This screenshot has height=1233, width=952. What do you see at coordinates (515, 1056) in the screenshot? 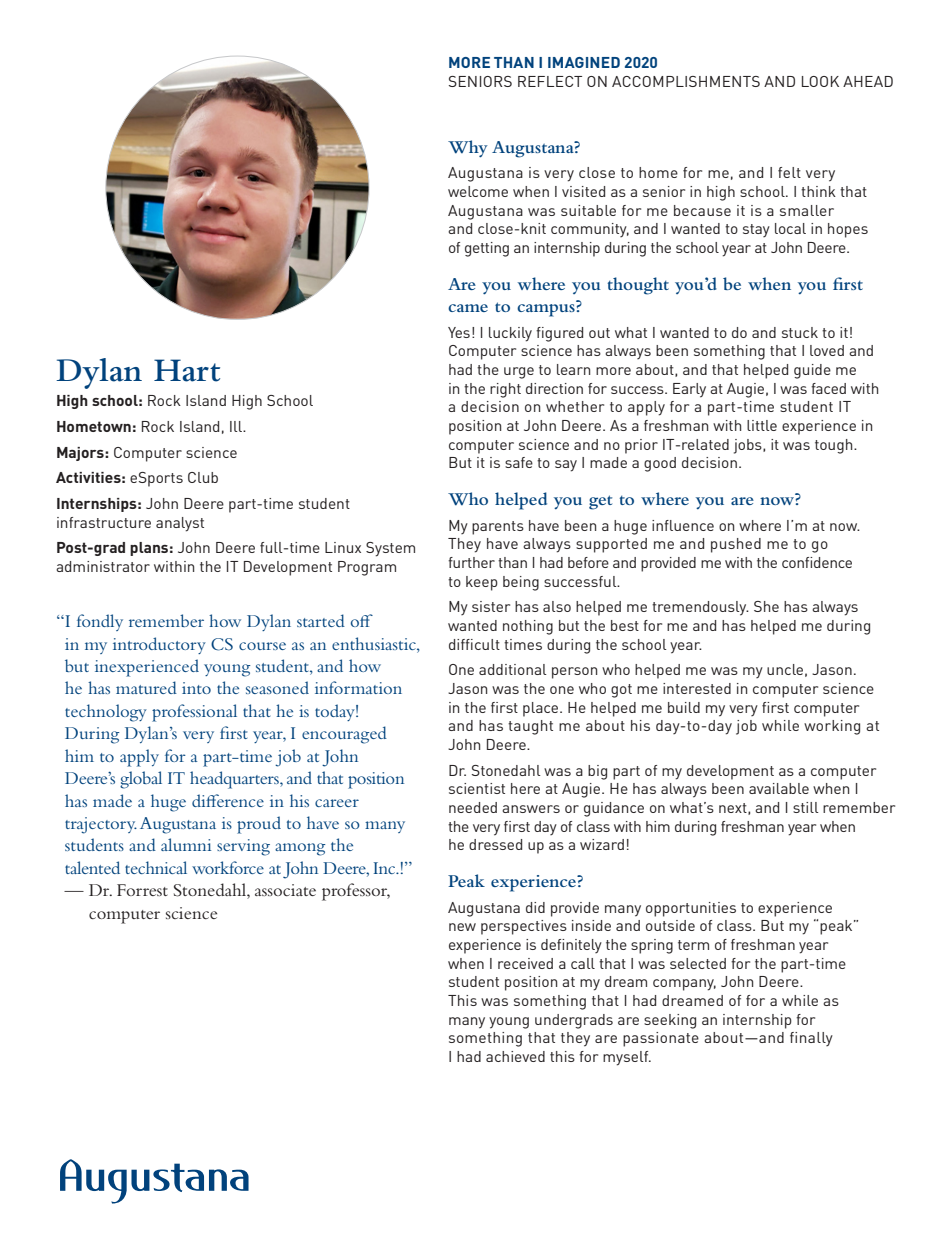
I see `achieved` at bounding box center [515, 1056].
